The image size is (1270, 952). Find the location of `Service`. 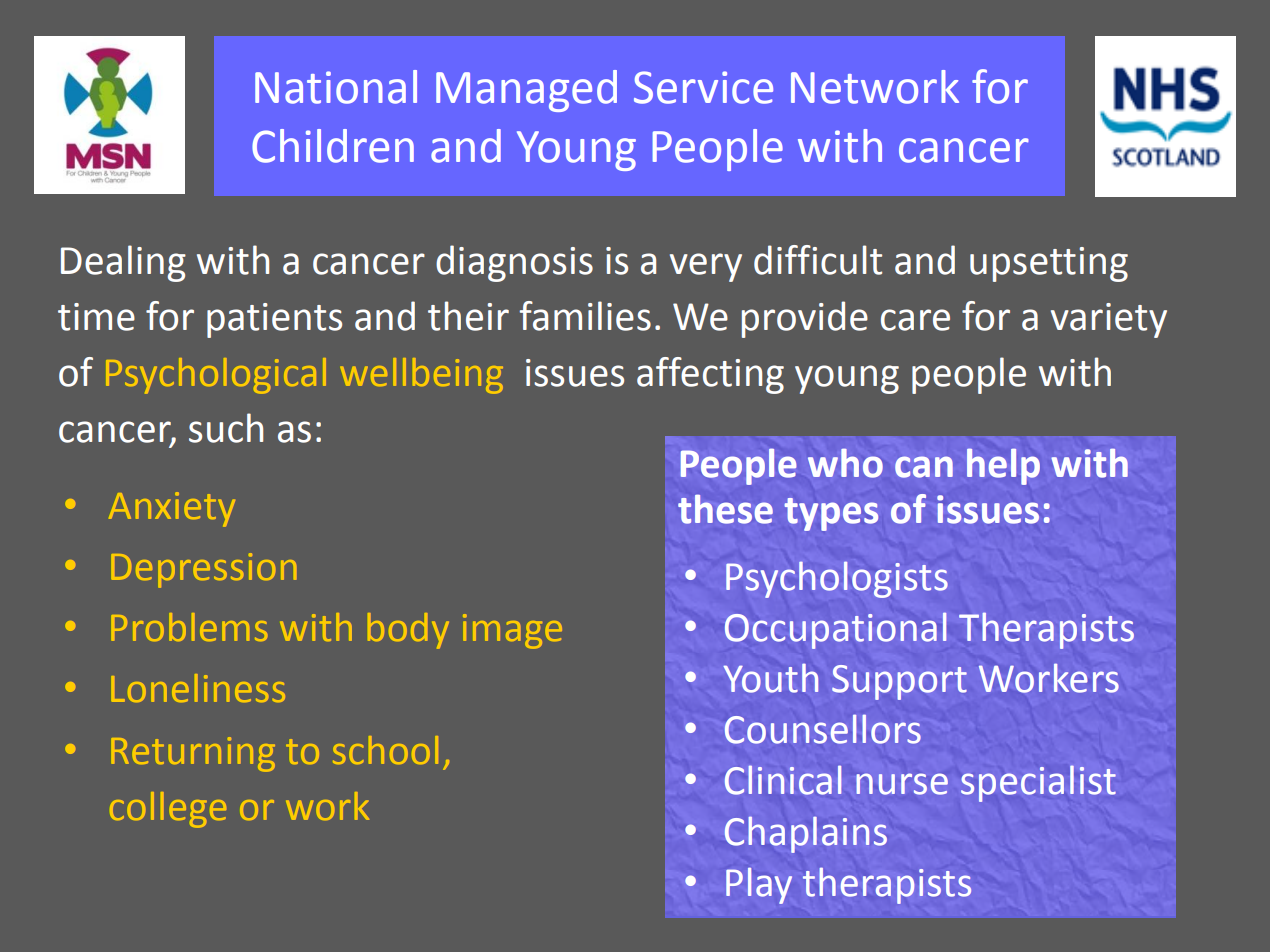

Service is located at coordinates (703, 87).
